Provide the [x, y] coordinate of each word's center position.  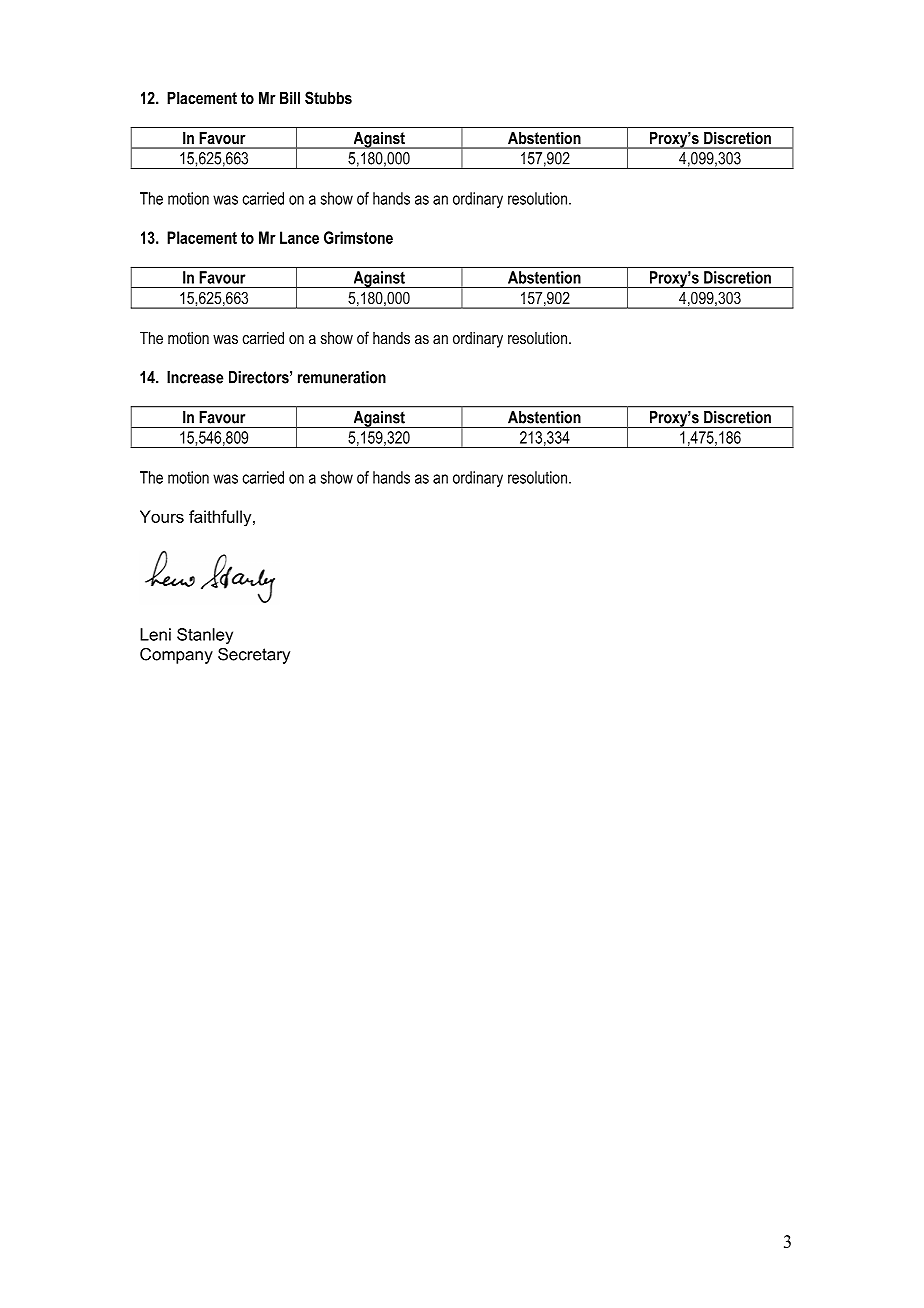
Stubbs [328, 98]
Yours [162, 516]
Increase [195, 377]
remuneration [342, 377]
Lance [299, 237]
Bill [290, 97]
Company [176, 656]
